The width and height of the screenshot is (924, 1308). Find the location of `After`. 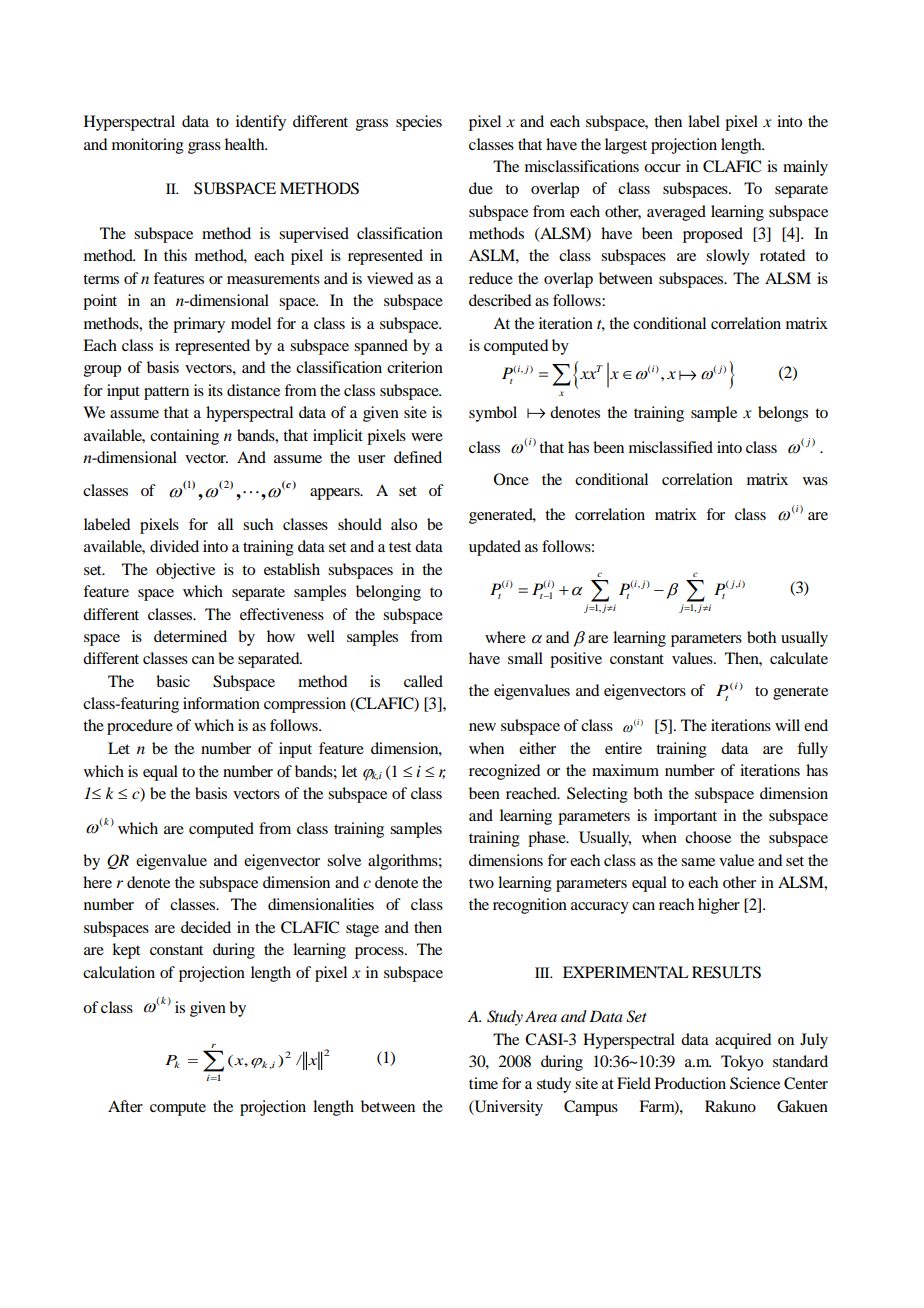

After is located at coordinates (125, 1106).
